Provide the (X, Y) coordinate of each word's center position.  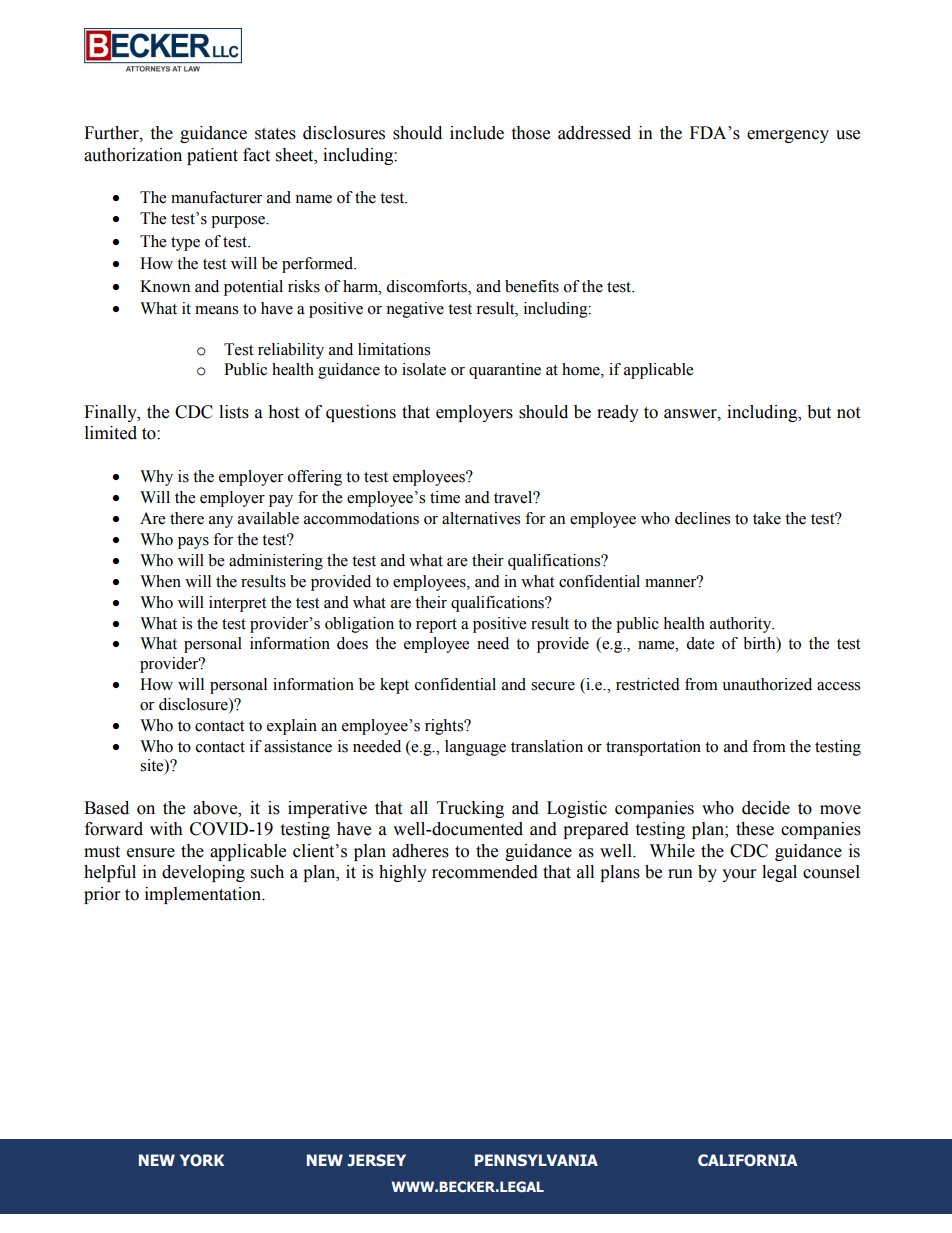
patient (212, 156)
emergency (788, 136)
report (436, 626)
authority (742, 625)
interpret (237, 604)
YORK (202, 1160)
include (477, 133)
